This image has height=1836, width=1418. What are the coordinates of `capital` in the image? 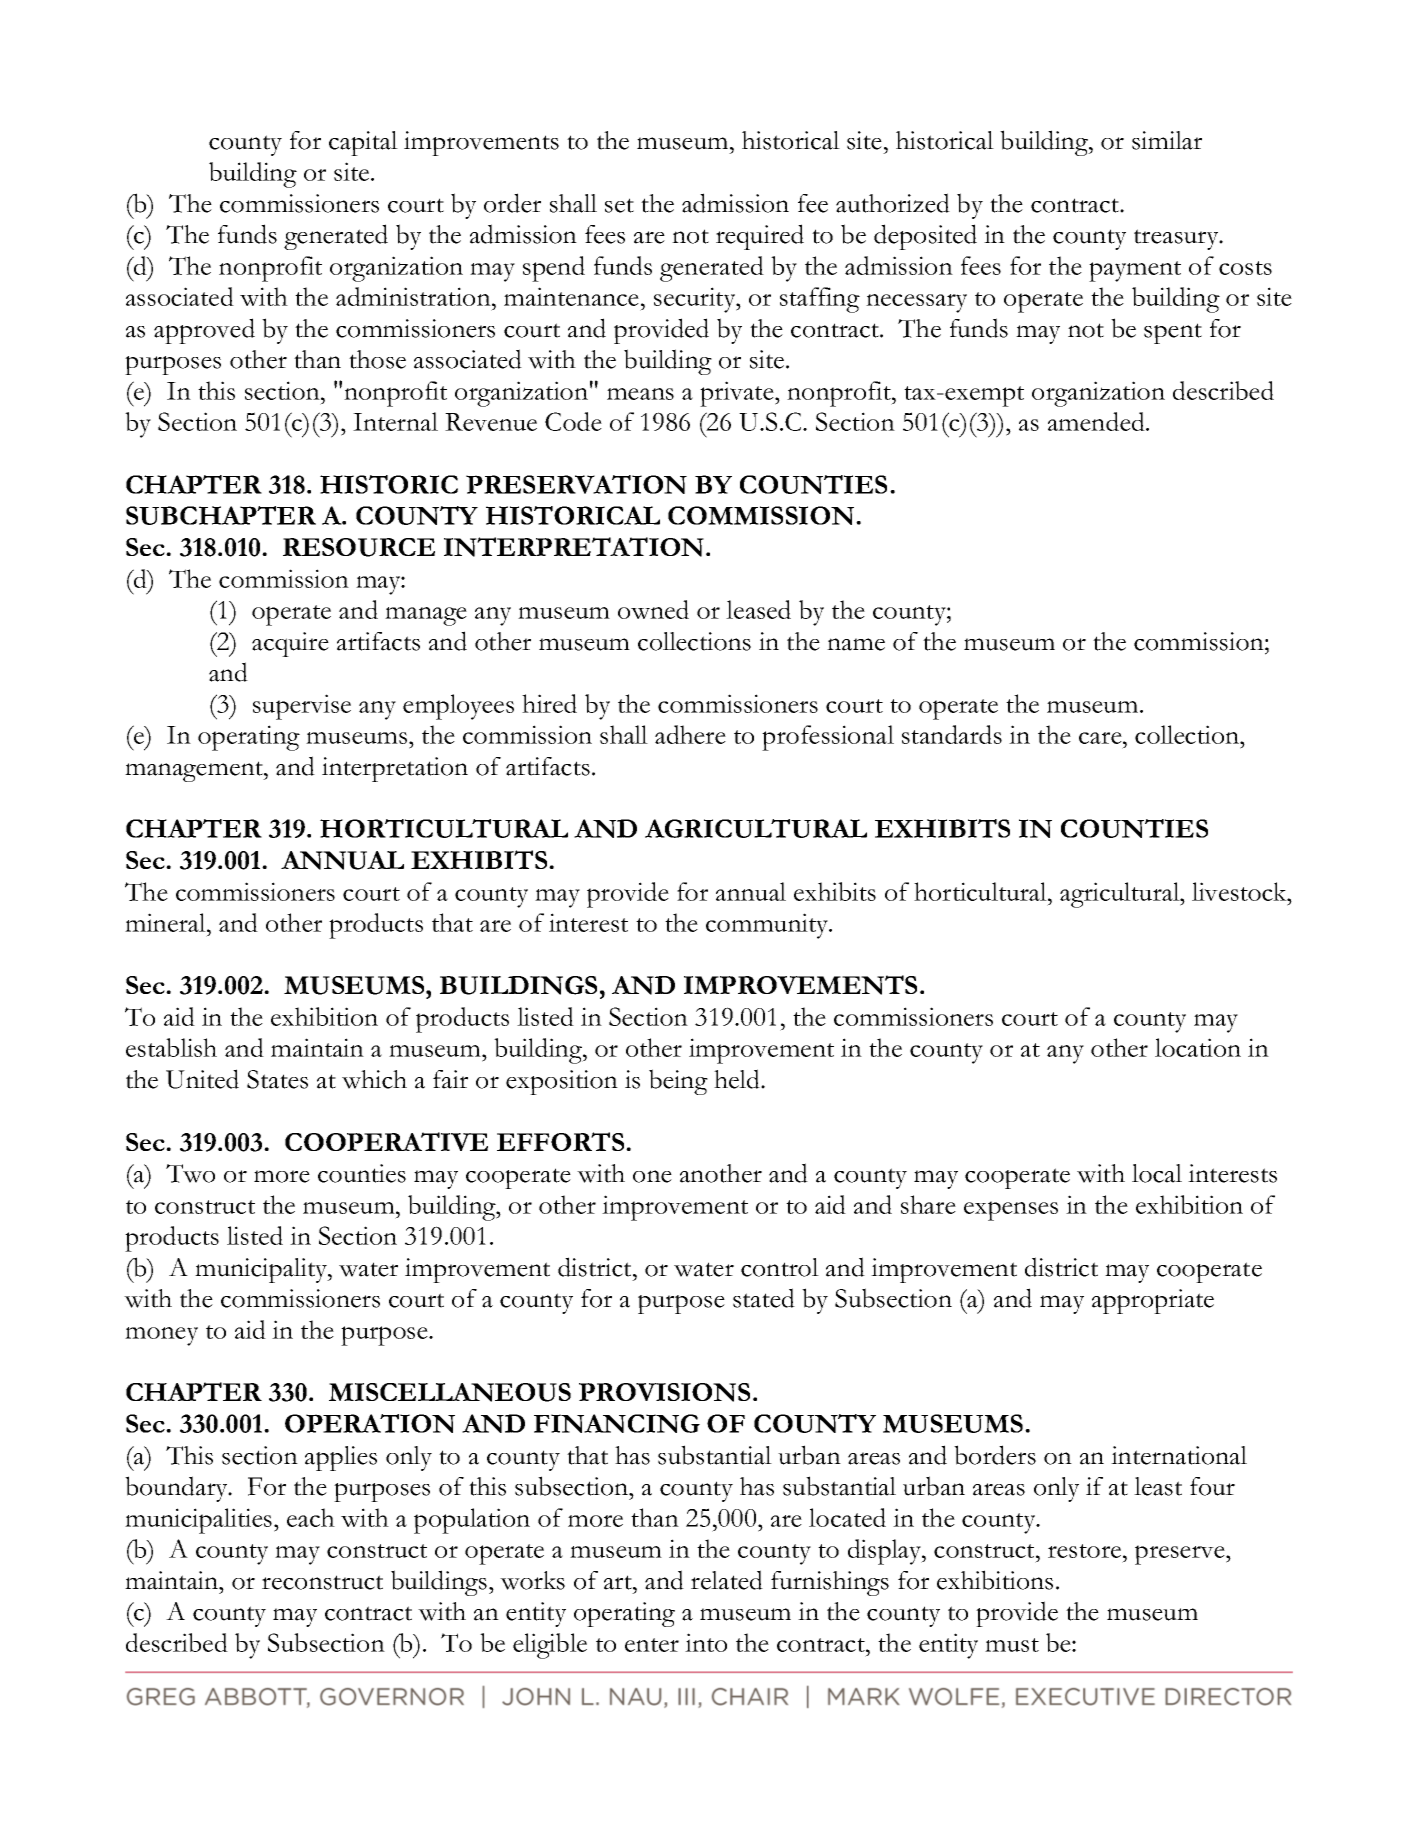 It's located at (363, 143).
